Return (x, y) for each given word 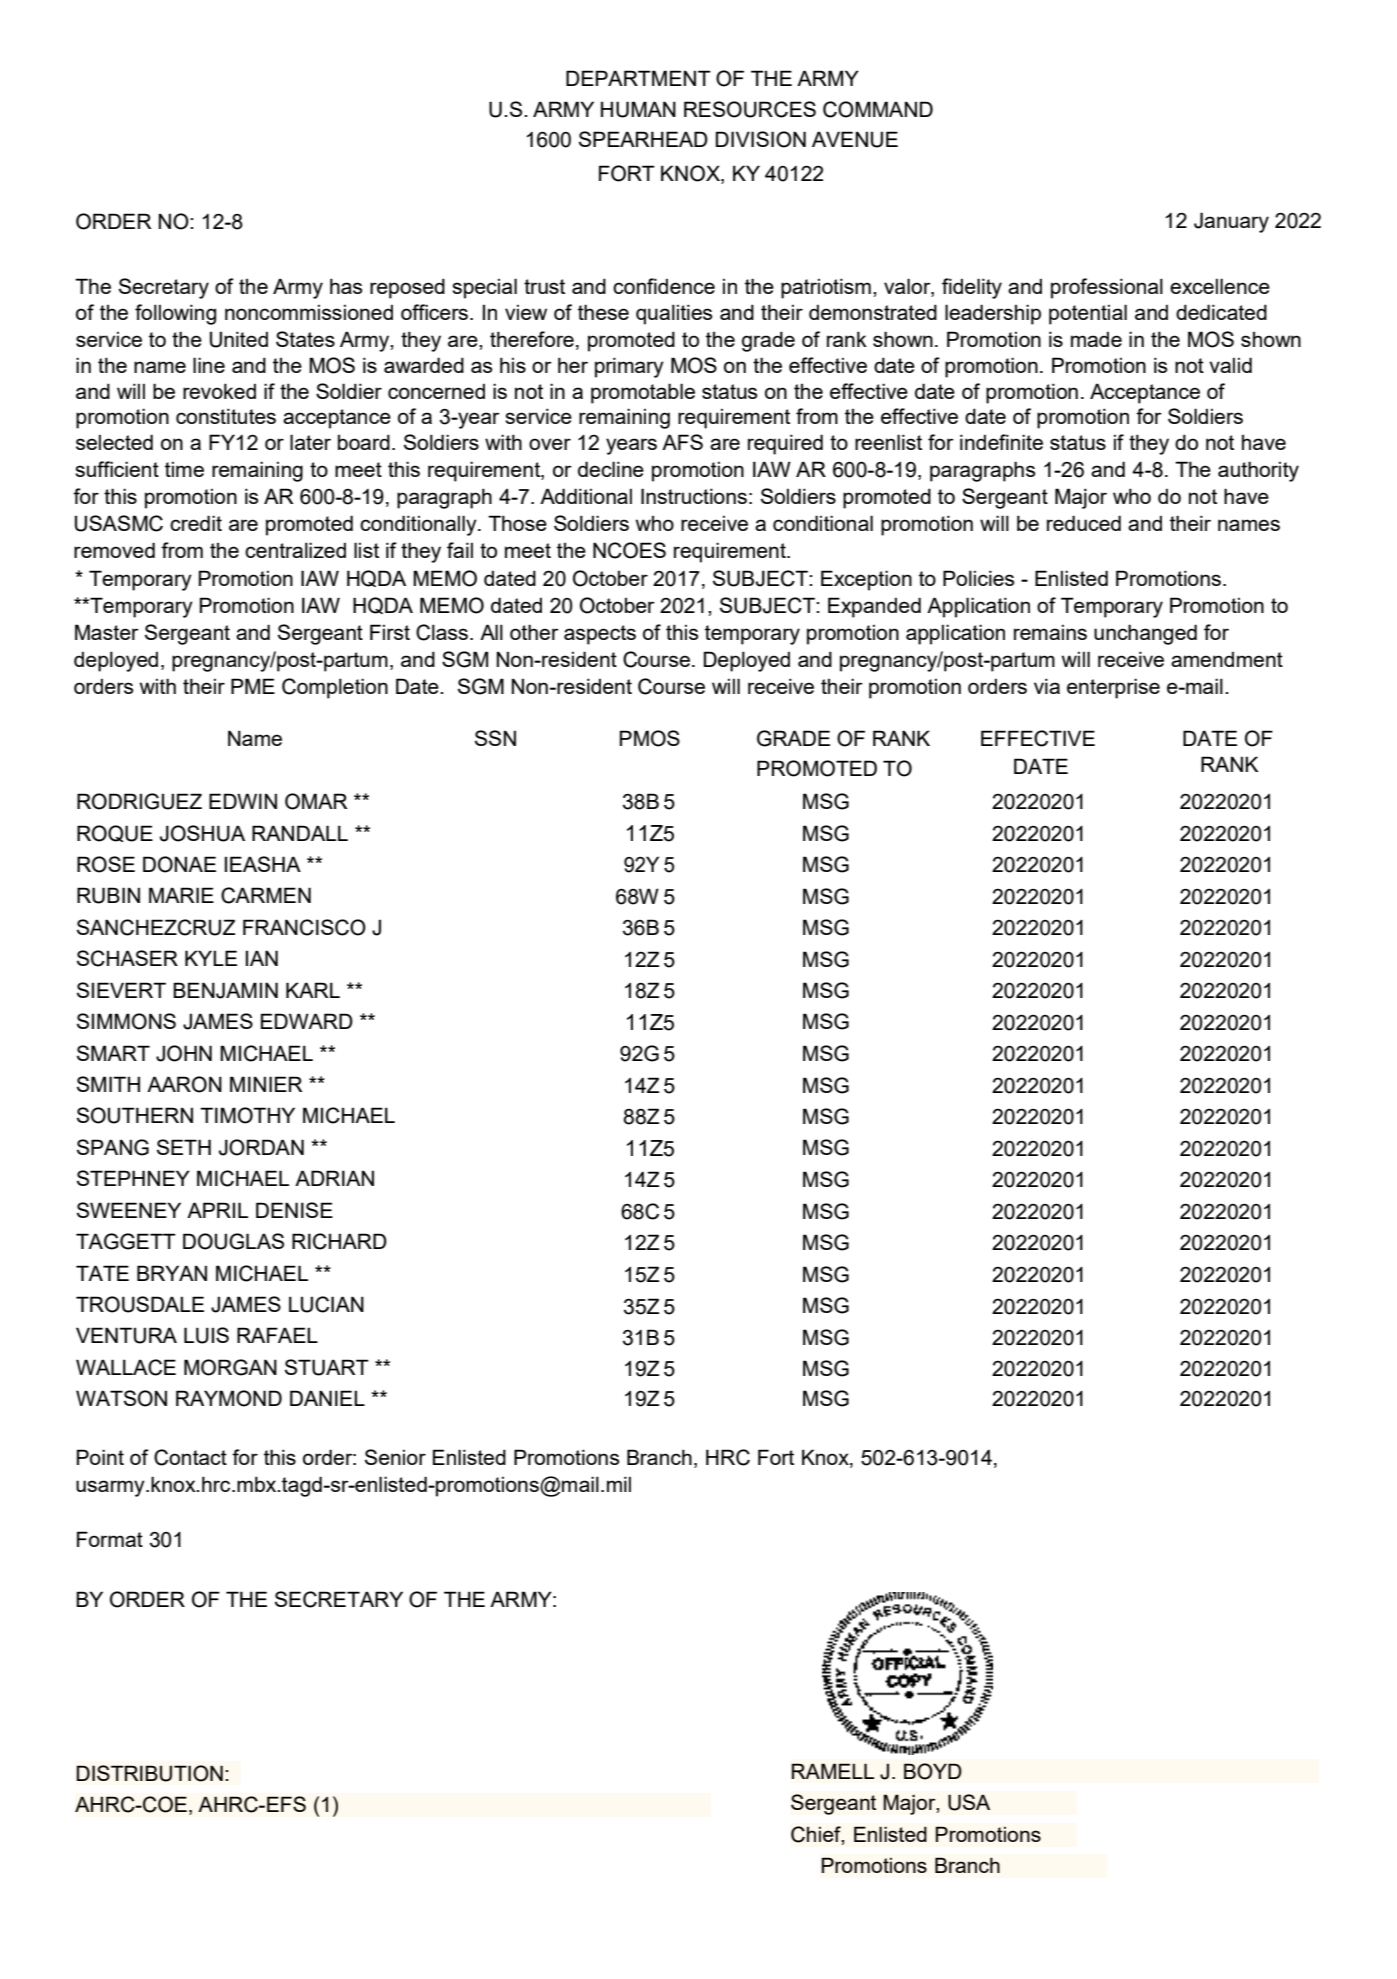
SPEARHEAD (643, 139)
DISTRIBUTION (150, 1773)
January (1231, 222)
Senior (395, 1457)
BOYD (933, 1771)
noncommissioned (309, 312)
